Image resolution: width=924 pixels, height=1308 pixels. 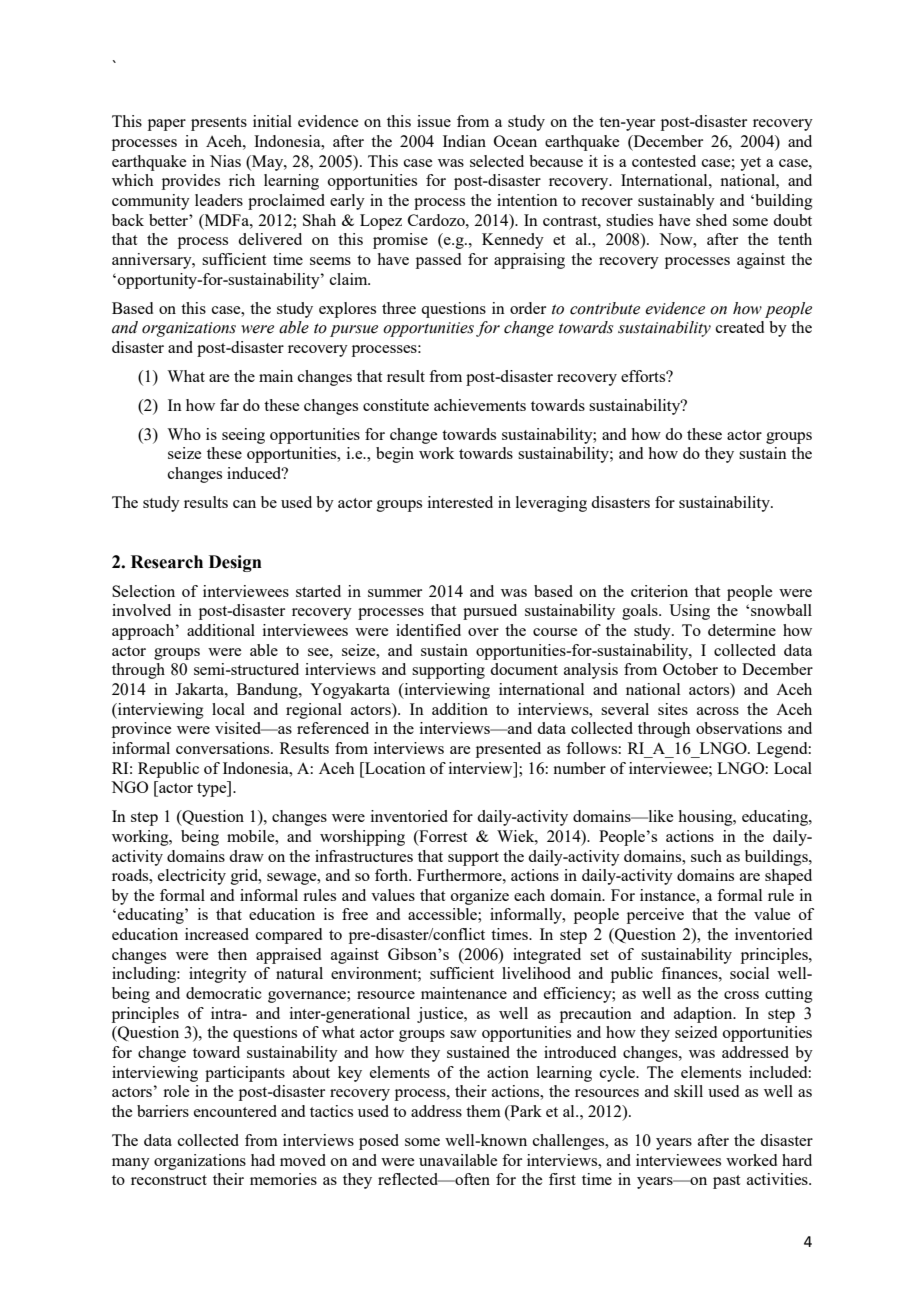 What do you see at coordinates (480, 897) in the document?
I see `organize` at bounding box center [480, 897].
